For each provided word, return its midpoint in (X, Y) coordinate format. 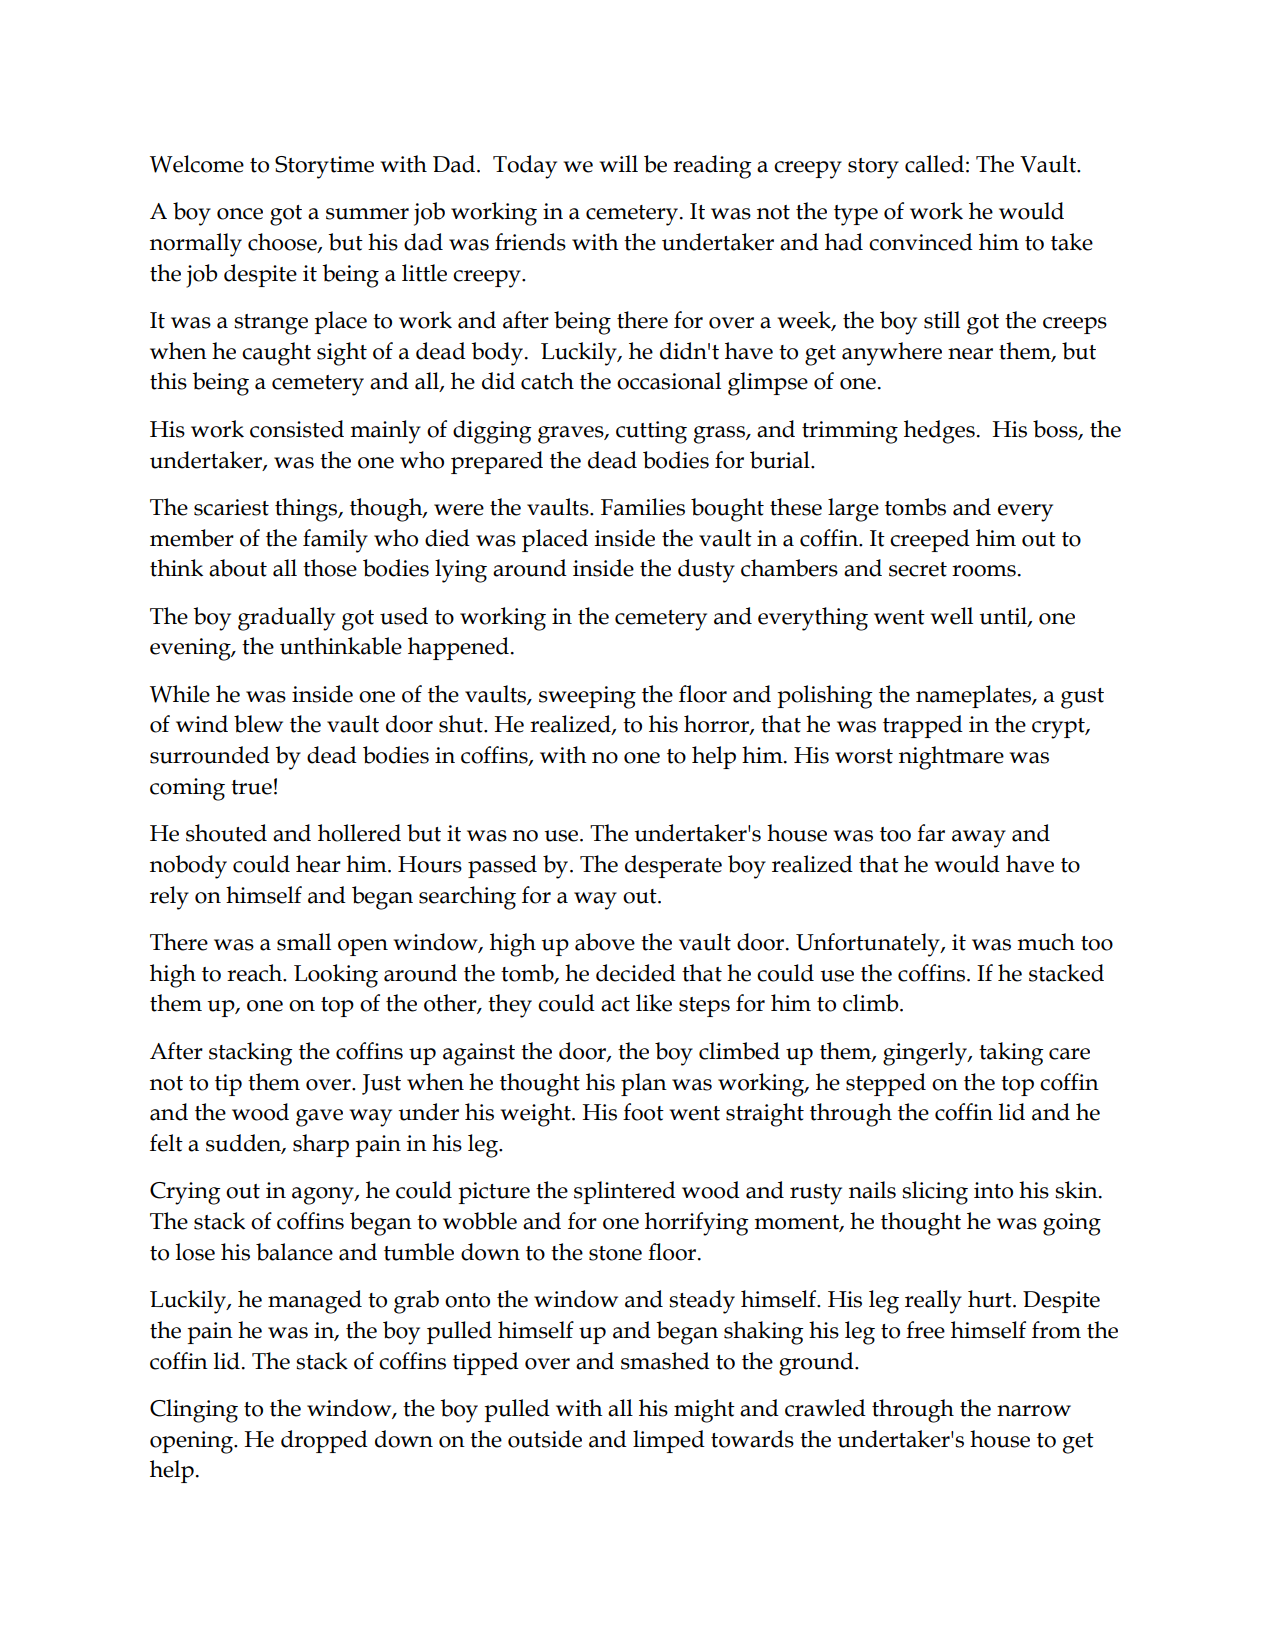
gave (319, 1118)
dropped (324, 1441)
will (618, 163)
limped (669, 1441)
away (979, 839)
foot (643, 1112)
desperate (673, 866)
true (251, 787)
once (240, 214)
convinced (921, 242)
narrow (1034, 1411)
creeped (930, 540)
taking (1011, 1054)
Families (643, 507)
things (307, 510)
